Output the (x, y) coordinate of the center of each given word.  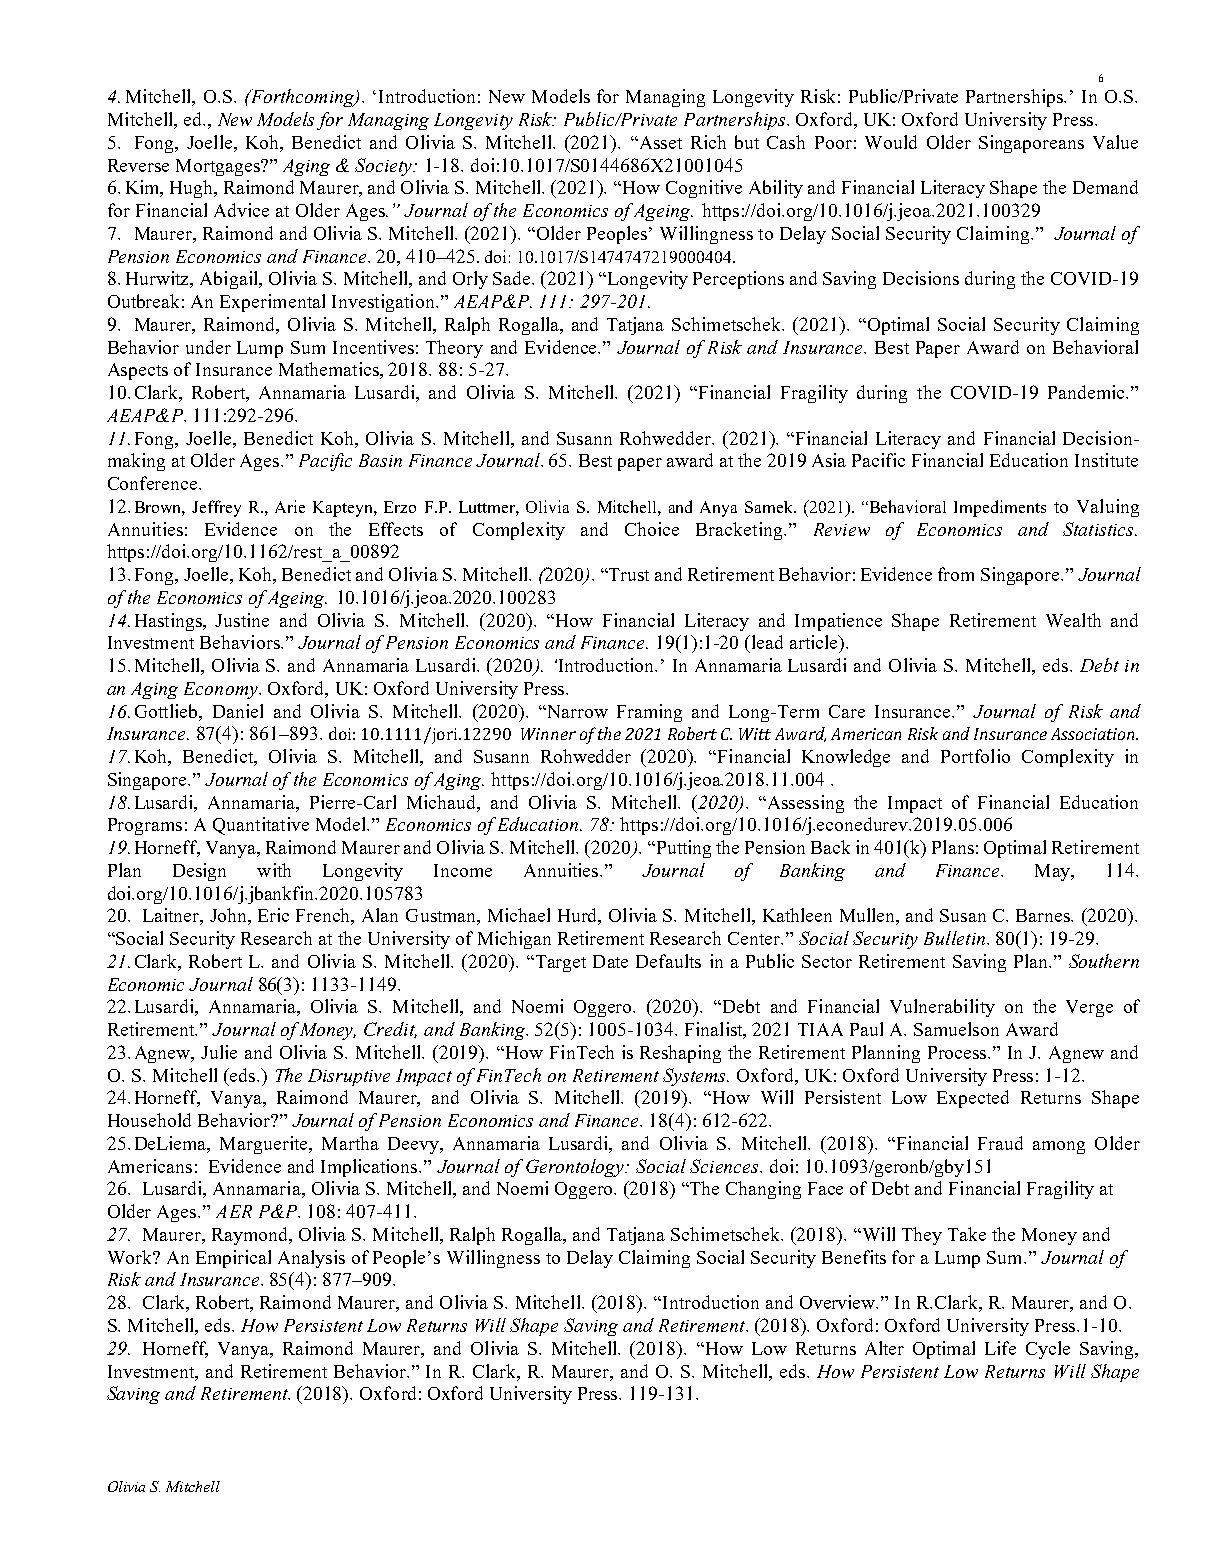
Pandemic (1087, 392)
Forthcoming (302, 98)
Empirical (233, 1259)
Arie (290, 506)
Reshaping (680, 1054)
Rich (708, 142)
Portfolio (975, 756)
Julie (219, 1052)
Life (1000, 1348)
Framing (649, 713)
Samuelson (956, 1029)
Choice (652, 529)
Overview (839, 1302)
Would (891, 142)
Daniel (238, 711)
